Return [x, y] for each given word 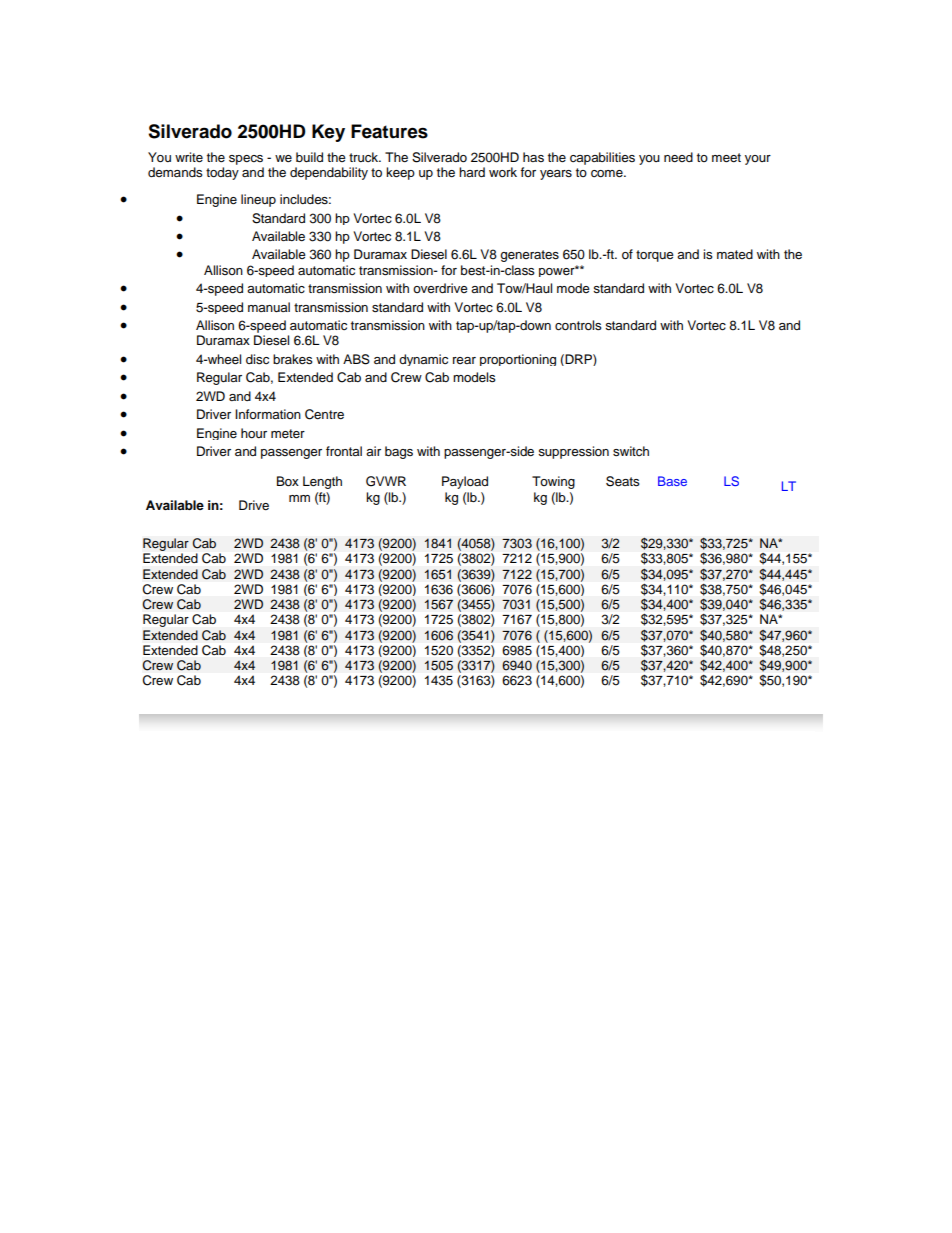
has [533, 157]
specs [246, 160]
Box [288, 481]
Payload [465, 482]
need [678, 157]
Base [672, 481]
